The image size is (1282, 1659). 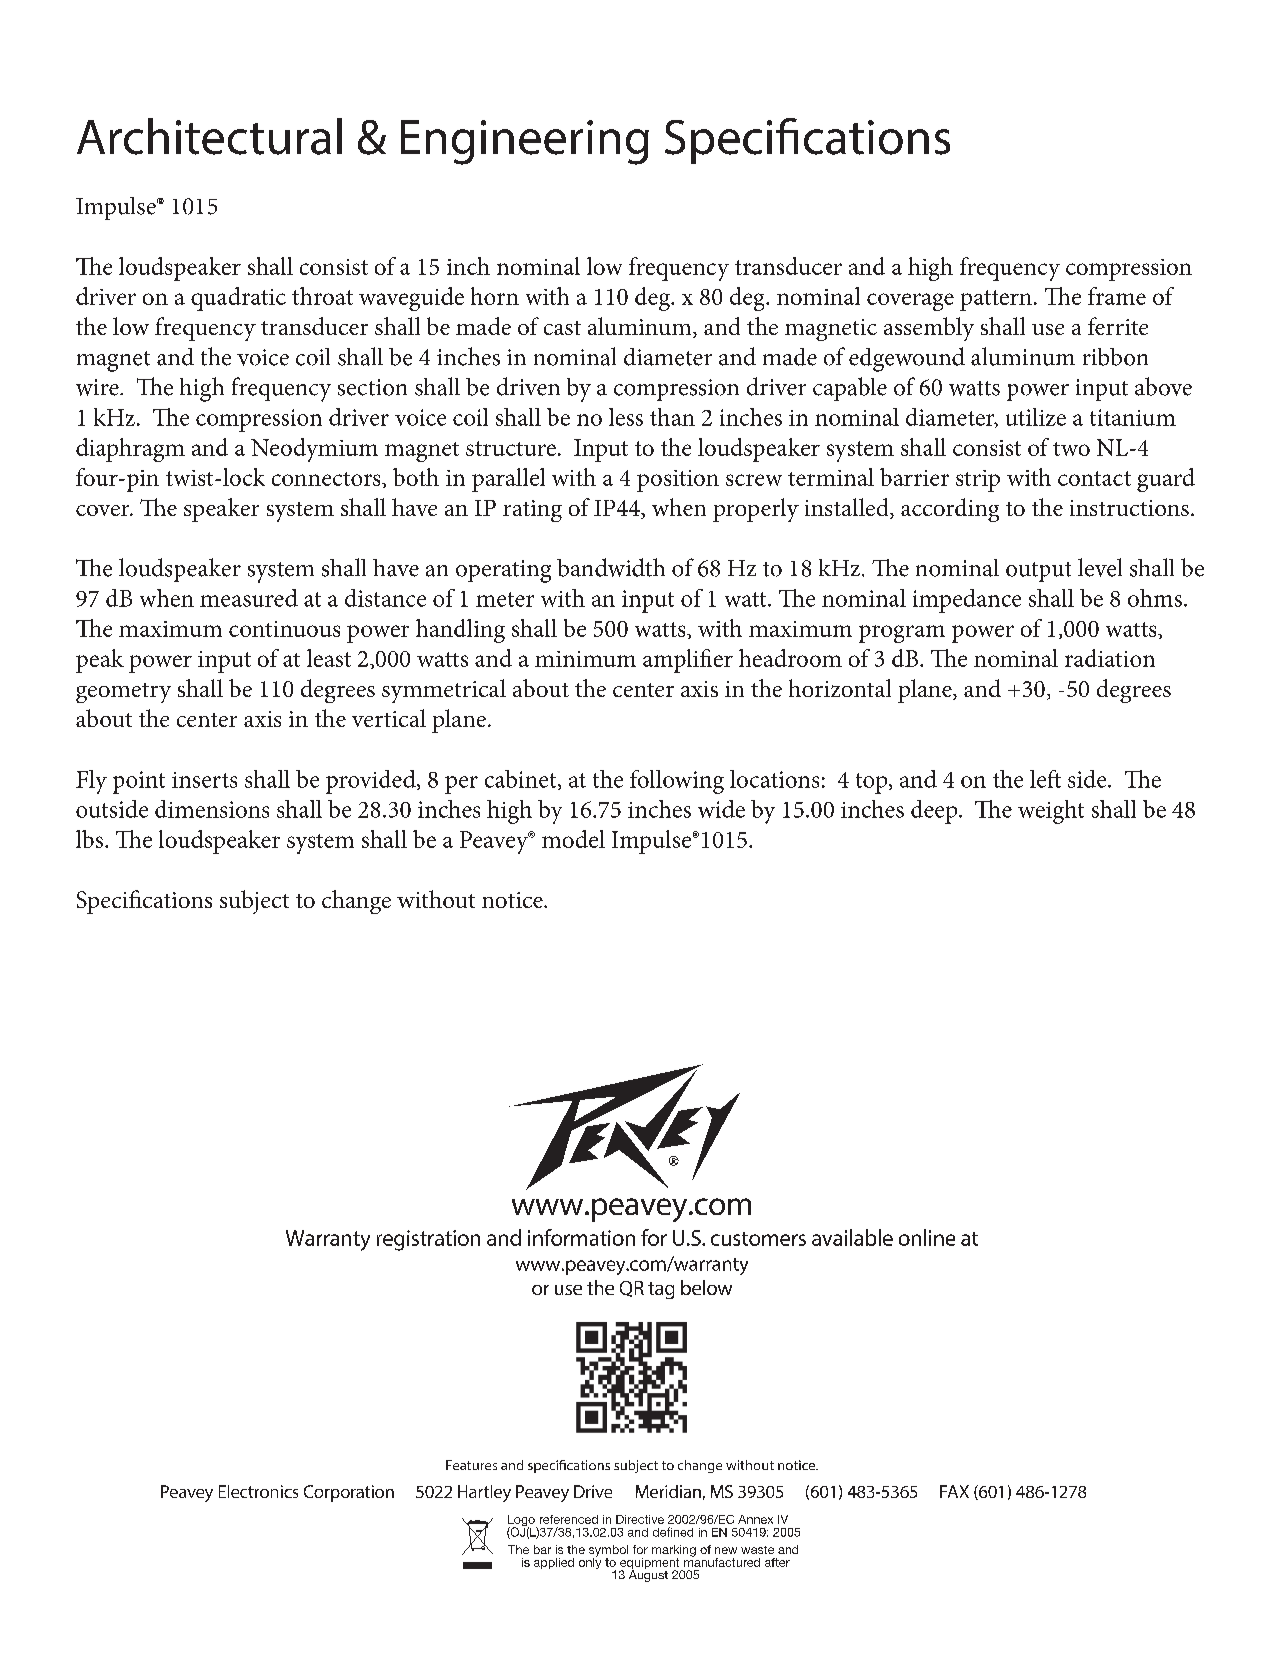 What do you see at coordinates (89, 839) in the screenshot?
I see `lbs` at bounding box center [89, 839].
